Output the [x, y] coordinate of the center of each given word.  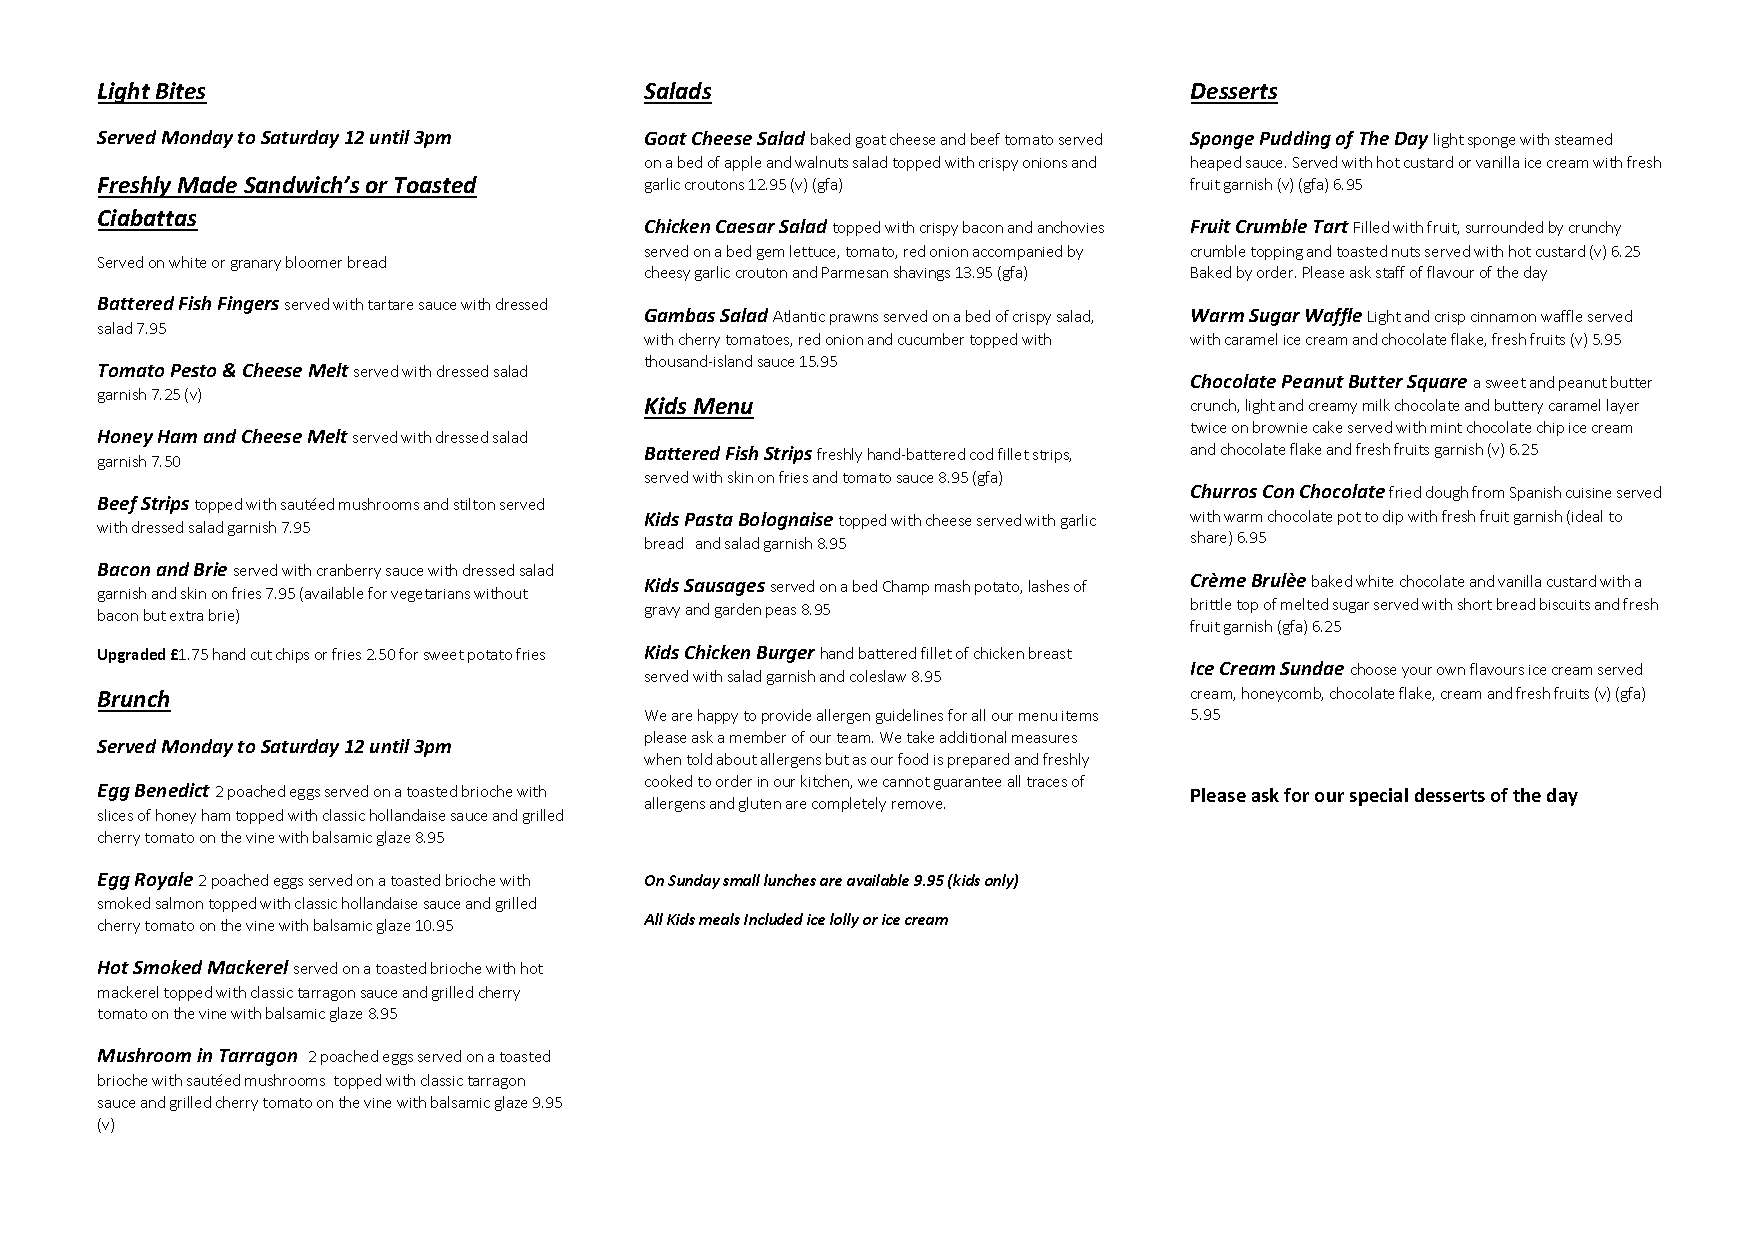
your [1417, 672]
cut [261, 655]
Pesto [193, 370]
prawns [854, 319]
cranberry [349, 571]
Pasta [709, 519]
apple [743, 163]
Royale [164, 881]
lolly [844, 920]
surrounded [1504, 227]
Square [1437, 383]
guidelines [909, 716]
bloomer [314, 262]
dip [1393, 517]
